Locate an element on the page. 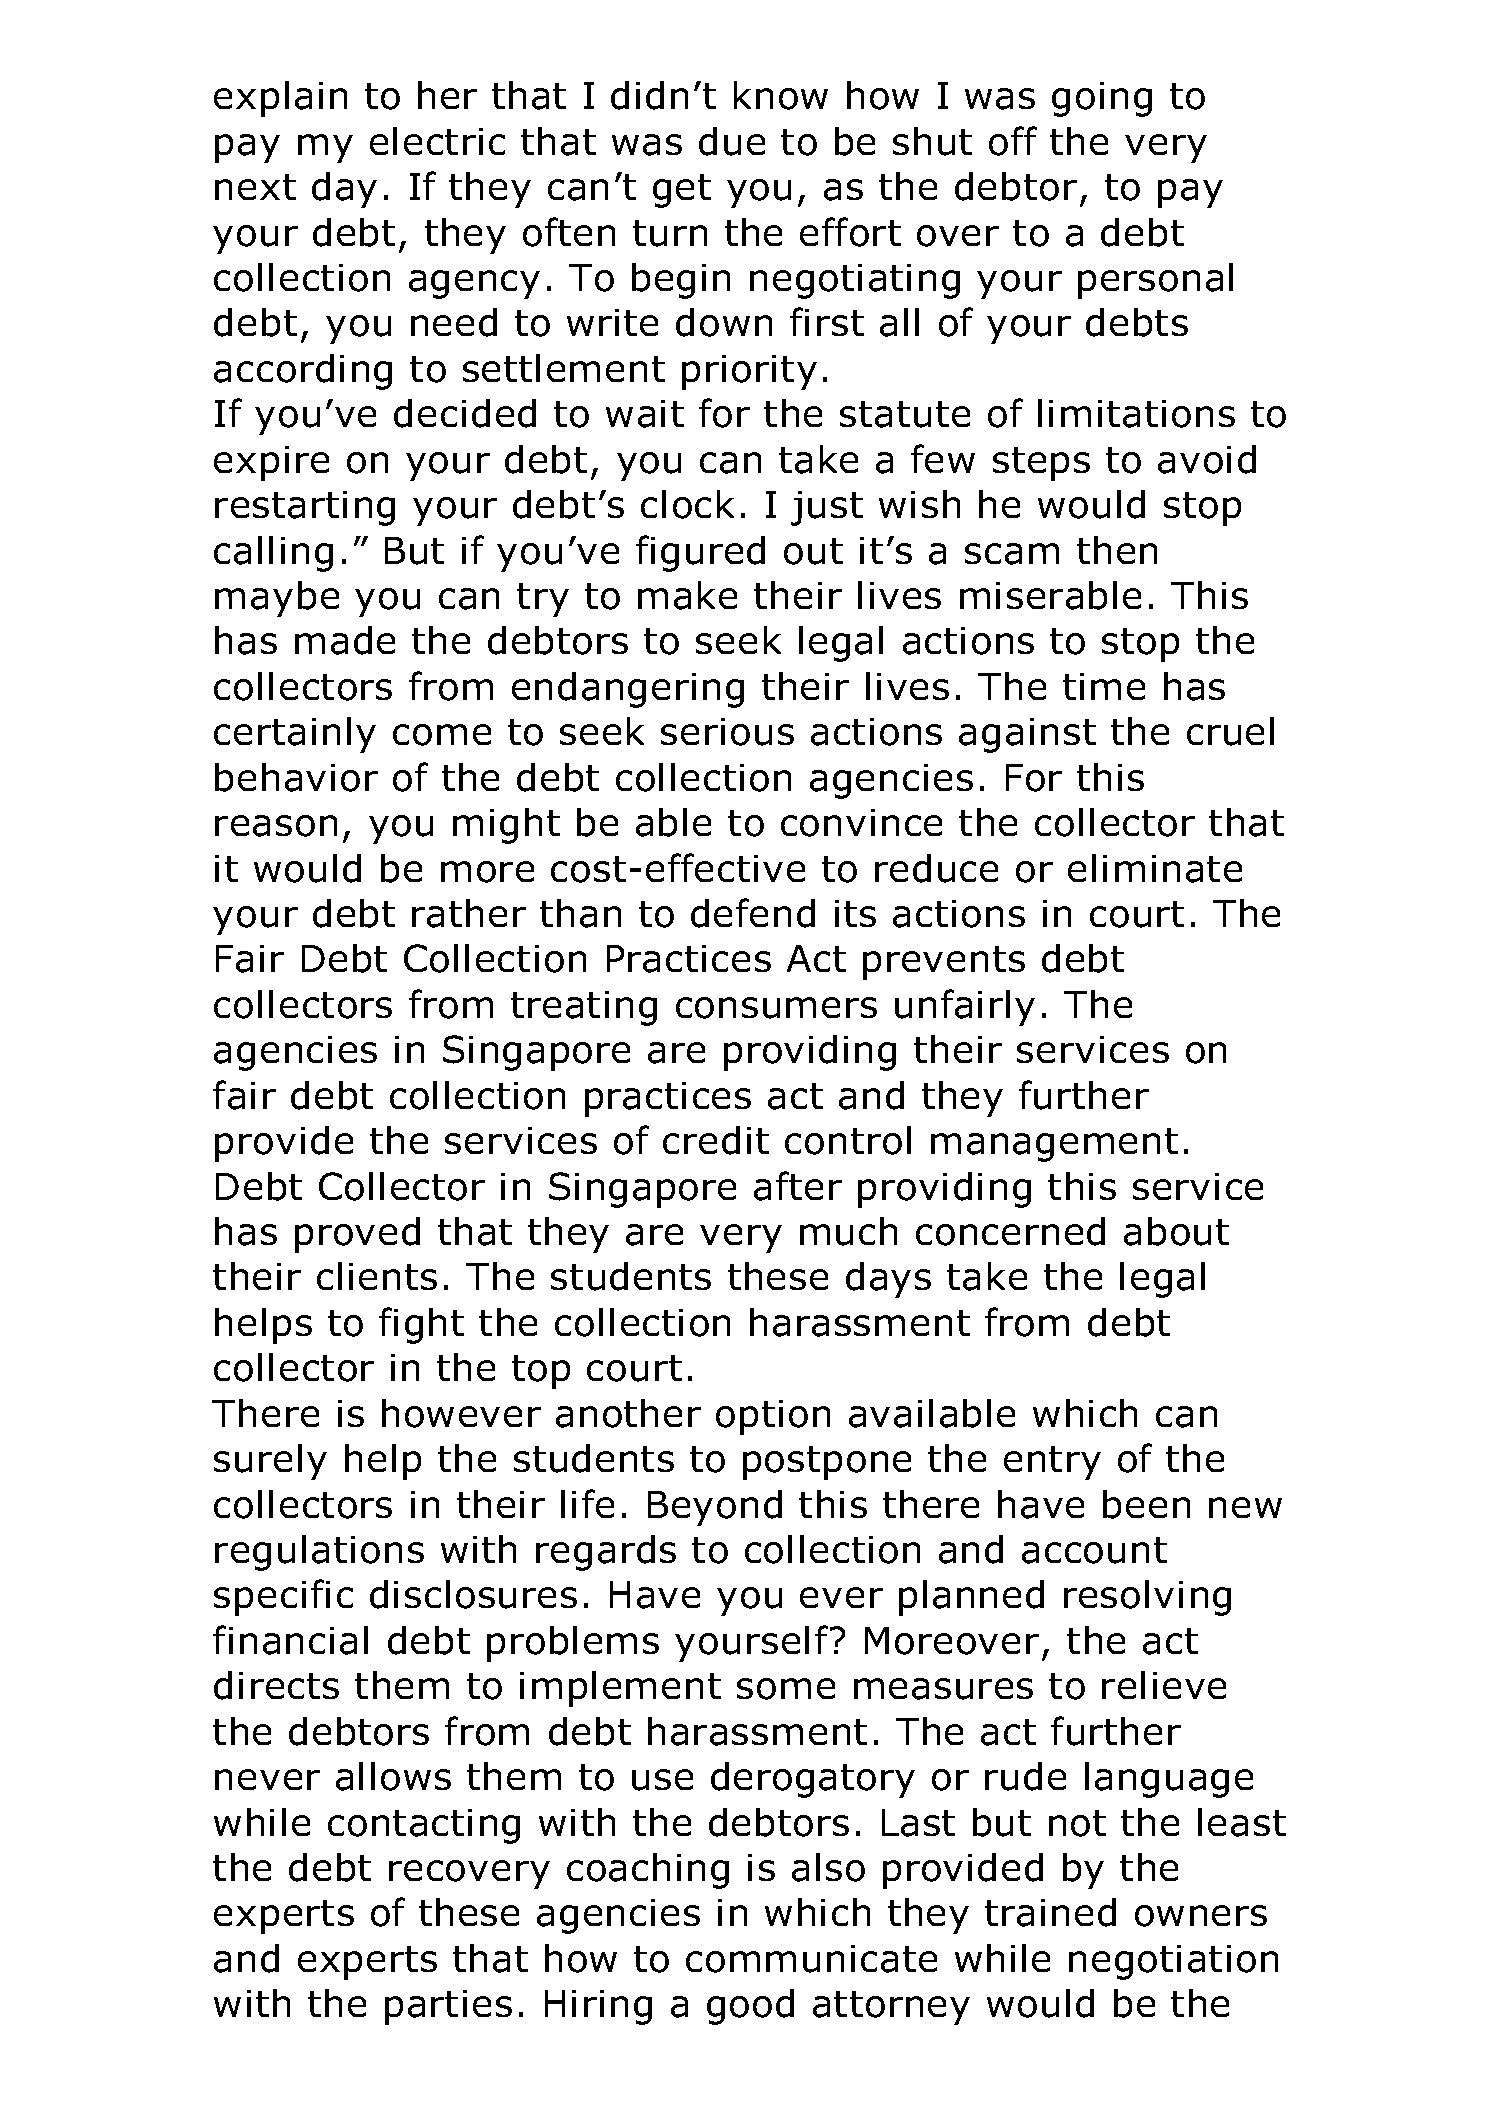 Image resolution: width=1502 pixels, height=2125 pixels. due is located at coordinates (732, 141).
